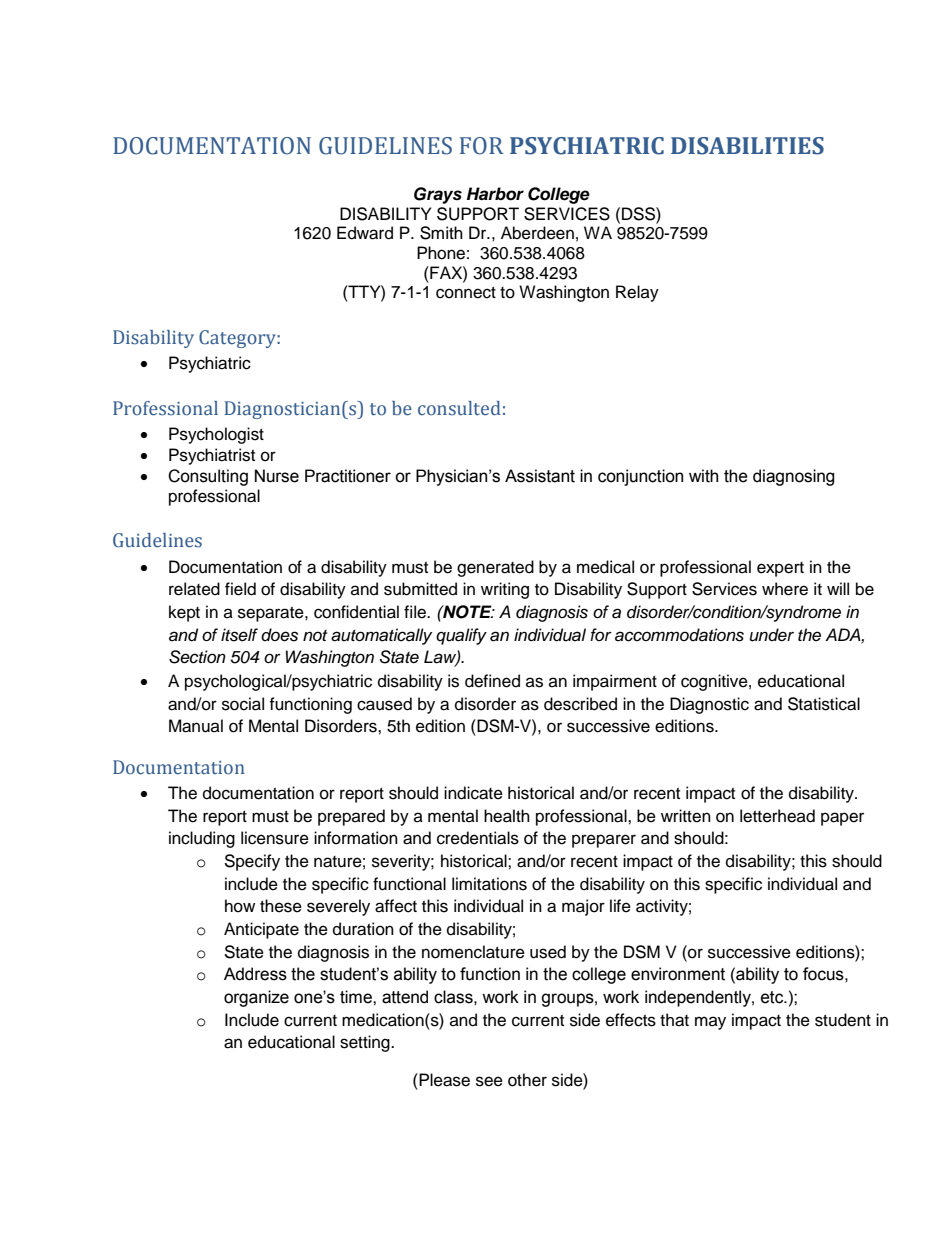 Image resolution: width=952 pixels, height=1233 pixels. What do you see at coordinates (216, 435) in the screenshot?
I see `Psychologist` at bounding box center [216, 435].
